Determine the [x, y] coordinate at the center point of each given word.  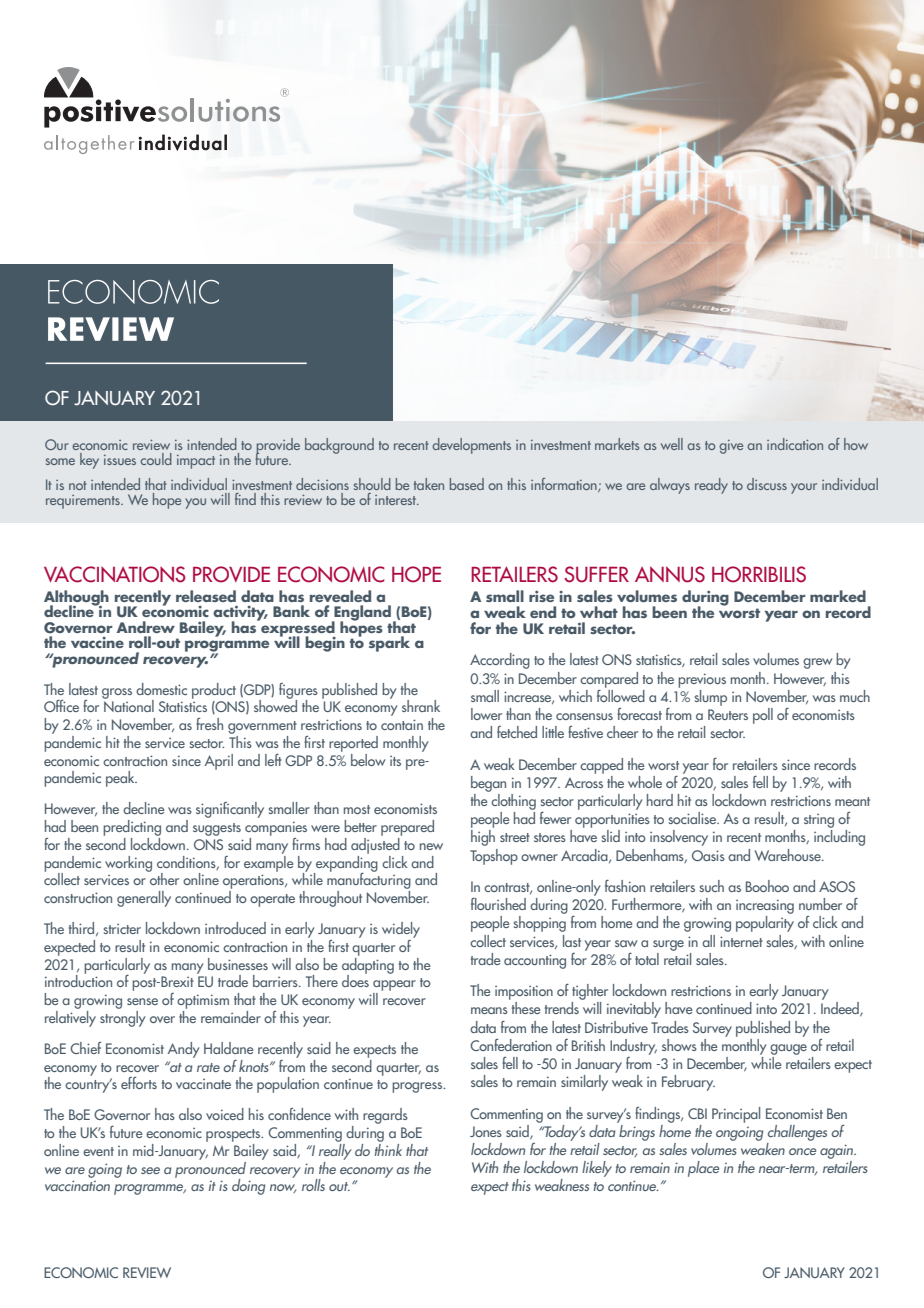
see [150, 1170]
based [467, 484]
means [489, 1010]
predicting [132, 828]
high [483, 838]
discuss [767, 484]
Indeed [841, 1009]
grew [818, 663]
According [500, 661]
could [156, 459]
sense [142, 1001]
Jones [486, 1131]
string [819, 821]
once [802, 1151]
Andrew [146, 627]
